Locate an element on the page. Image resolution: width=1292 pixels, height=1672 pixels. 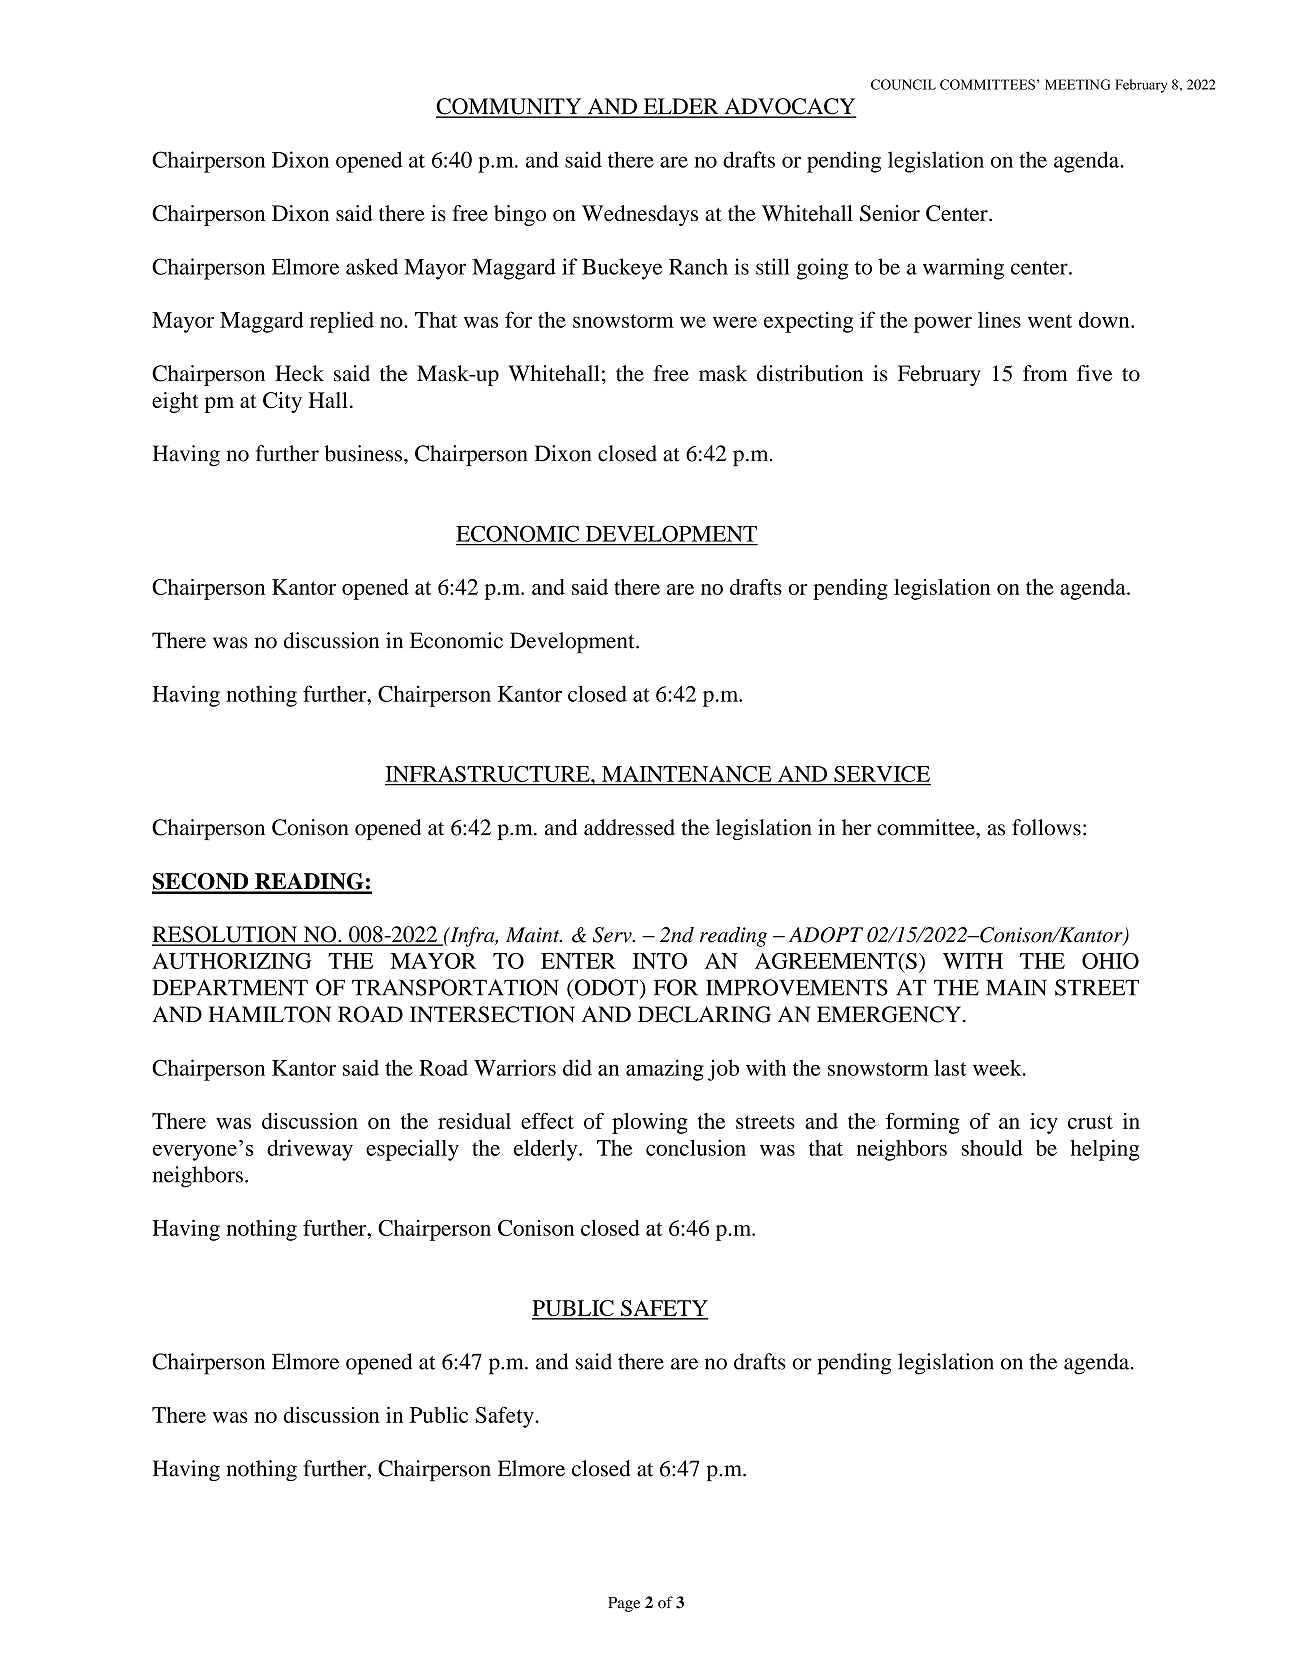
follows is located at coordinates (1046, 827).
